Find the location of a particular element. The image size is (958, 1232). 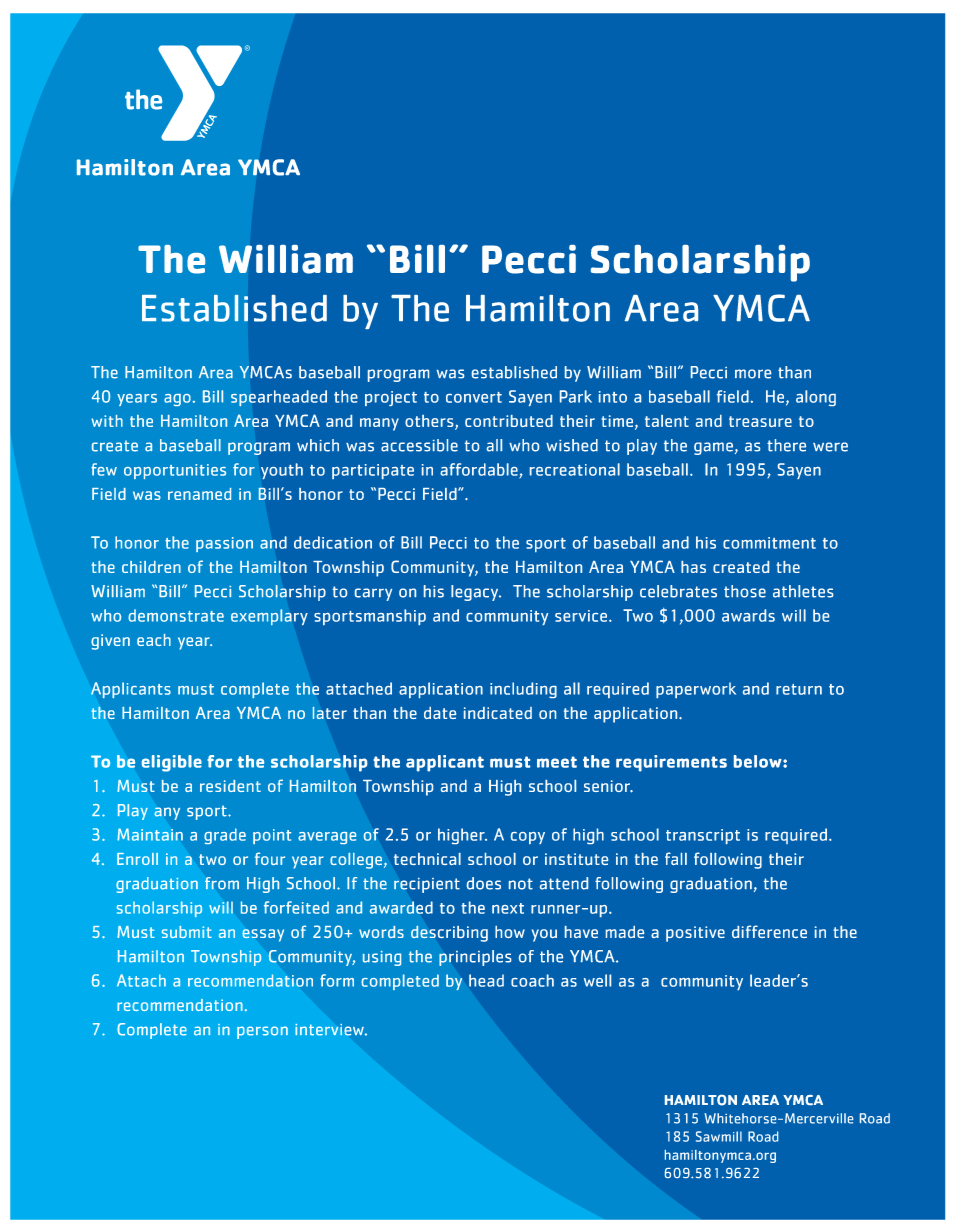

more is located at coordinates (753, 374).
